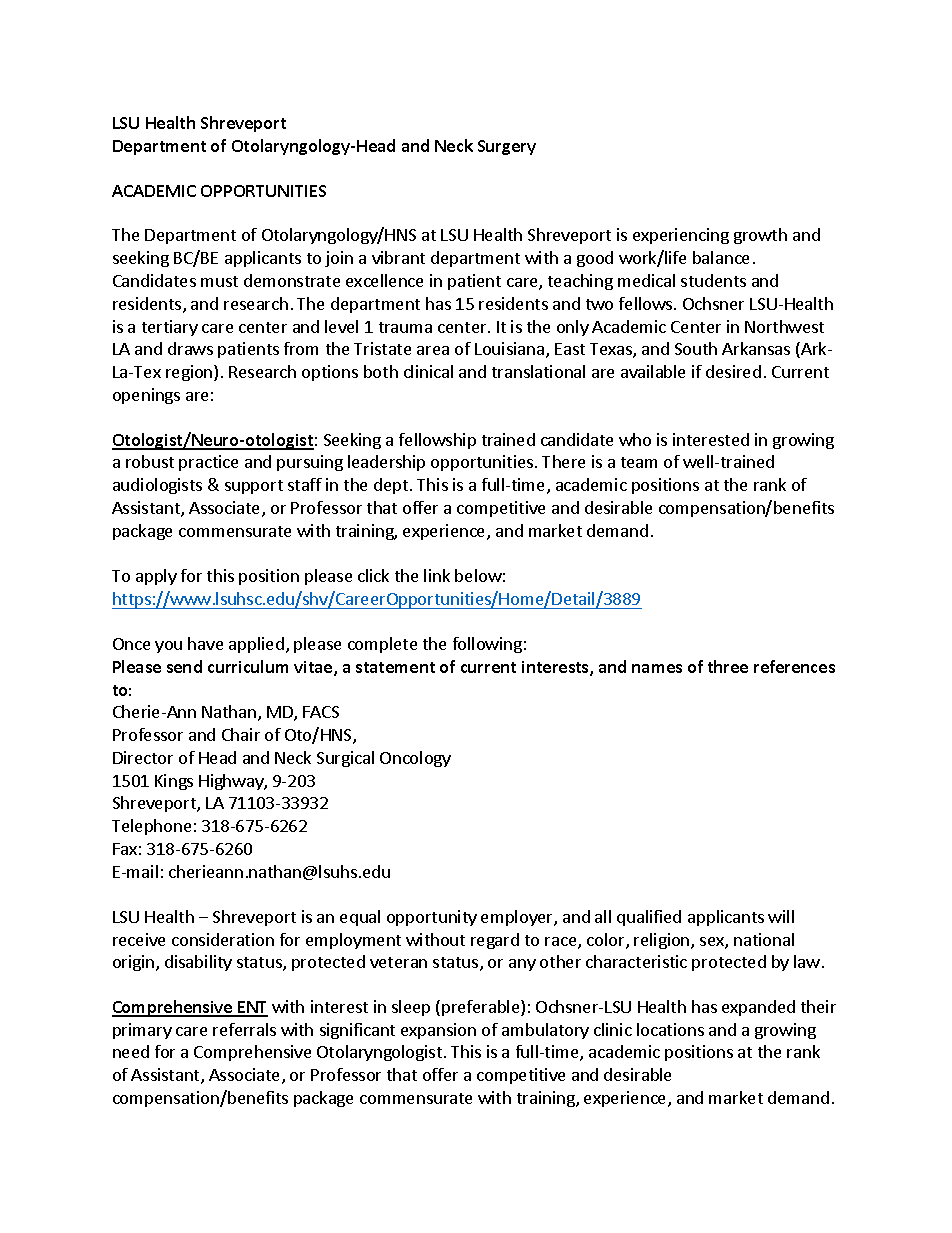 This screenshot has width=952, height=1233. Describe the element at coordinates (391, 486) in the screenshot. I see `dept` at that location.
